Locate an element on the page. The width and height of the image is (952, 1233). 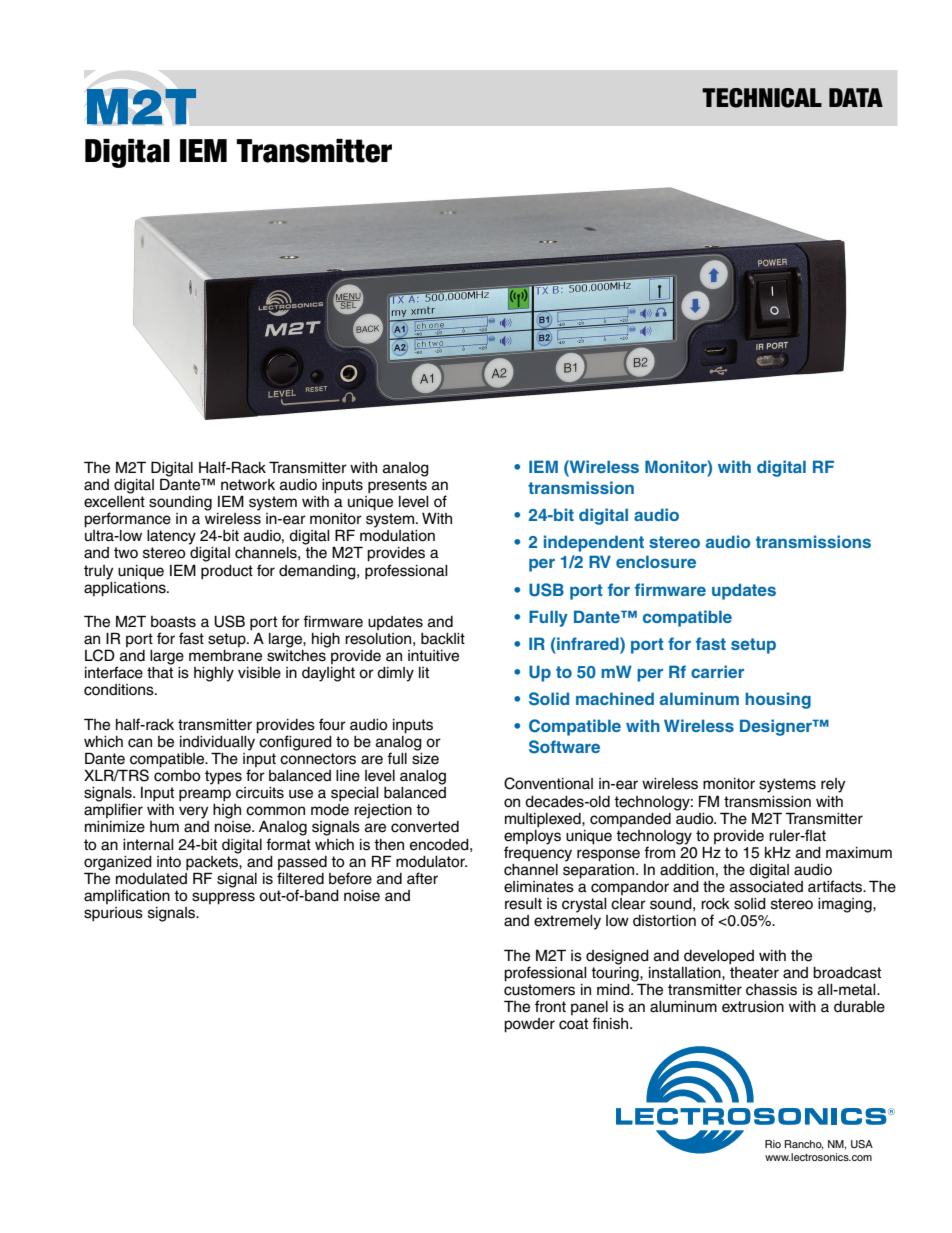
backlit is located at coordinates (443, 639).
